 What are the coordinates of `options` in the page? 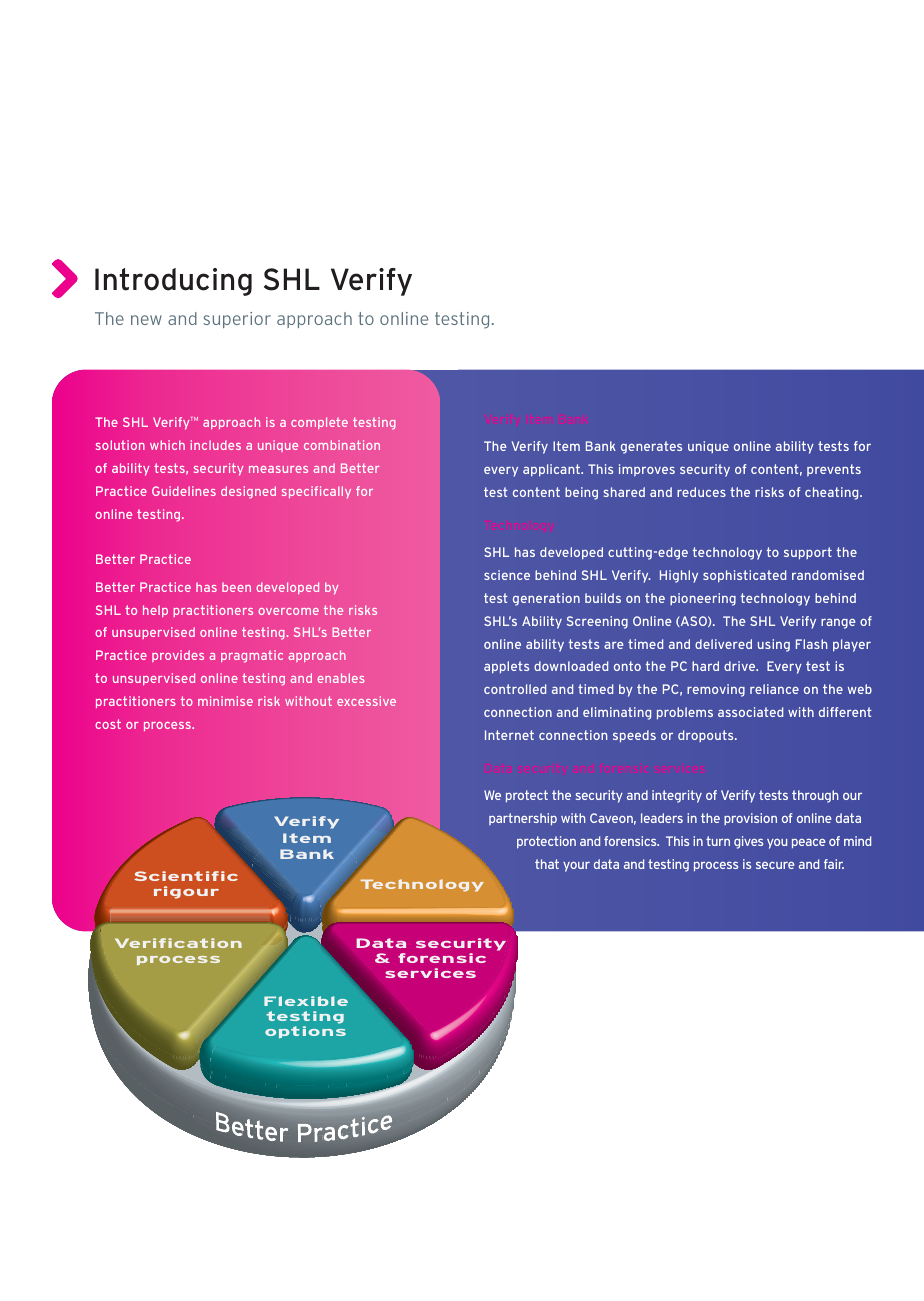 It's located at (305, 1032).
